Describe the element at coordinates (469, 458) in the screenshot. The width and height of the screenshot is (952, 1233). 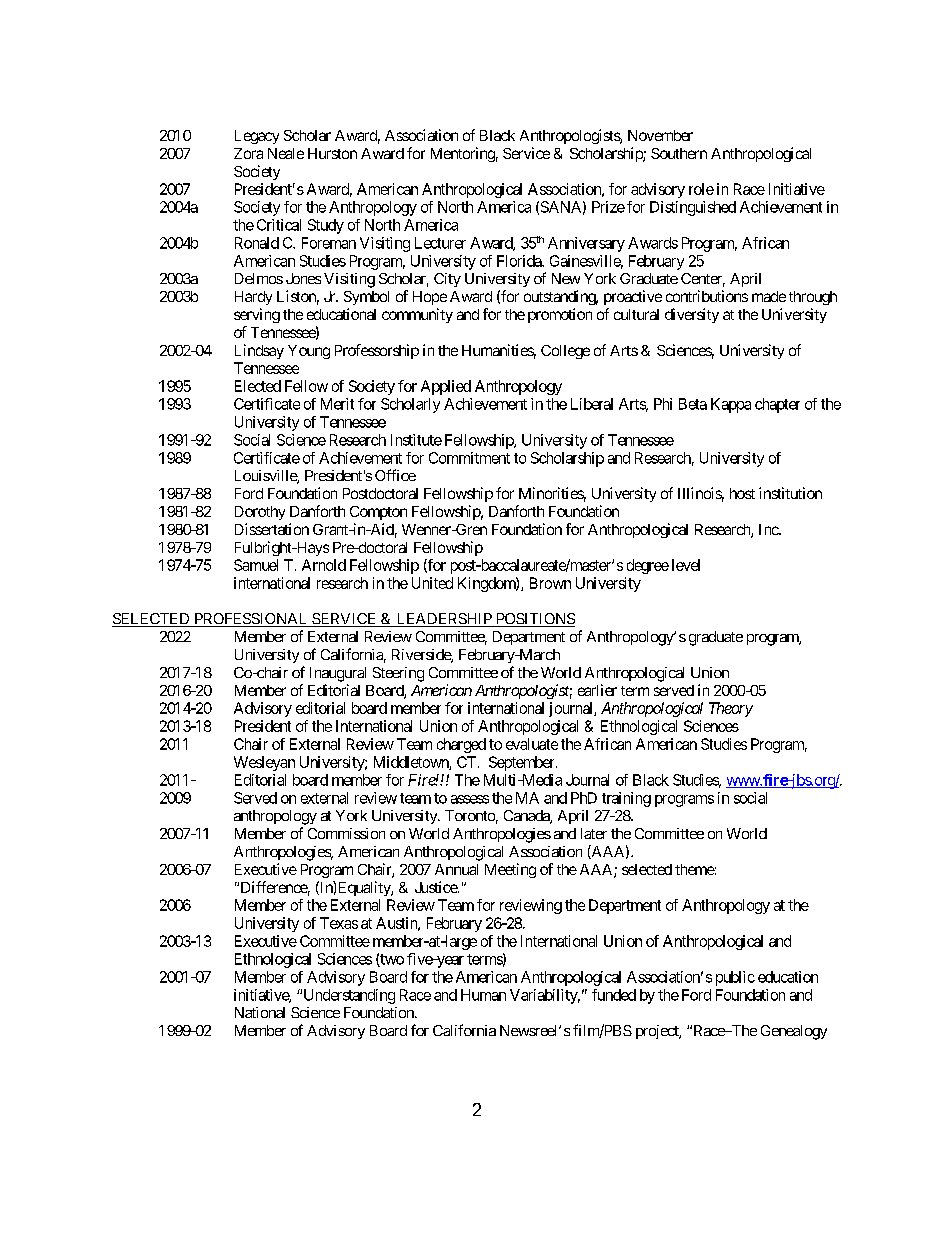
I see `Commitment` at that location.
